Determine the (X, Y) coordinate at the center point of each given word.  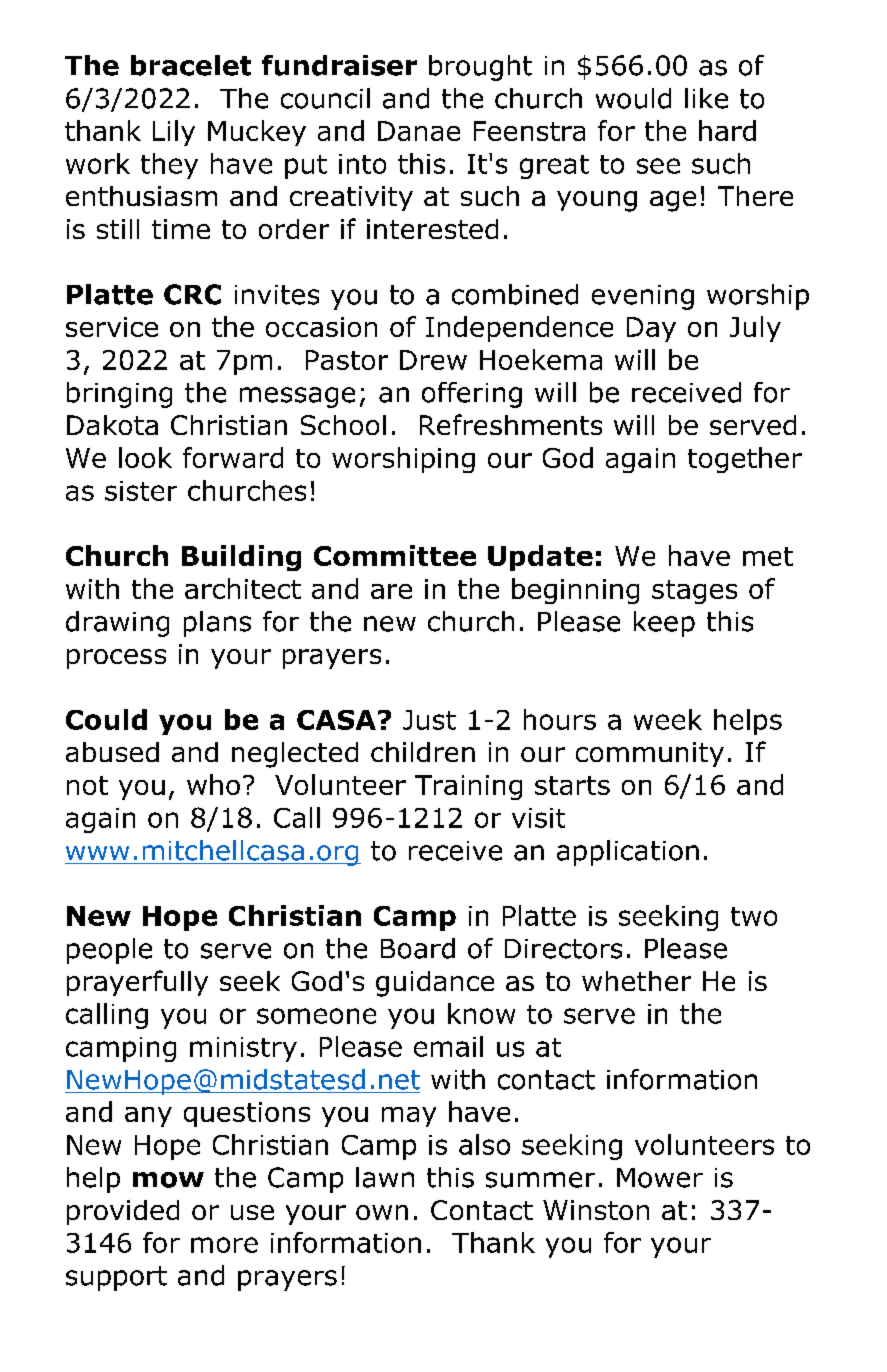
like (706, 98)
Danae (419, 131)
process (116, 659)
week (668, 719)
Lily (174, 133)
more (224, 1245)
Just (429, 720)
